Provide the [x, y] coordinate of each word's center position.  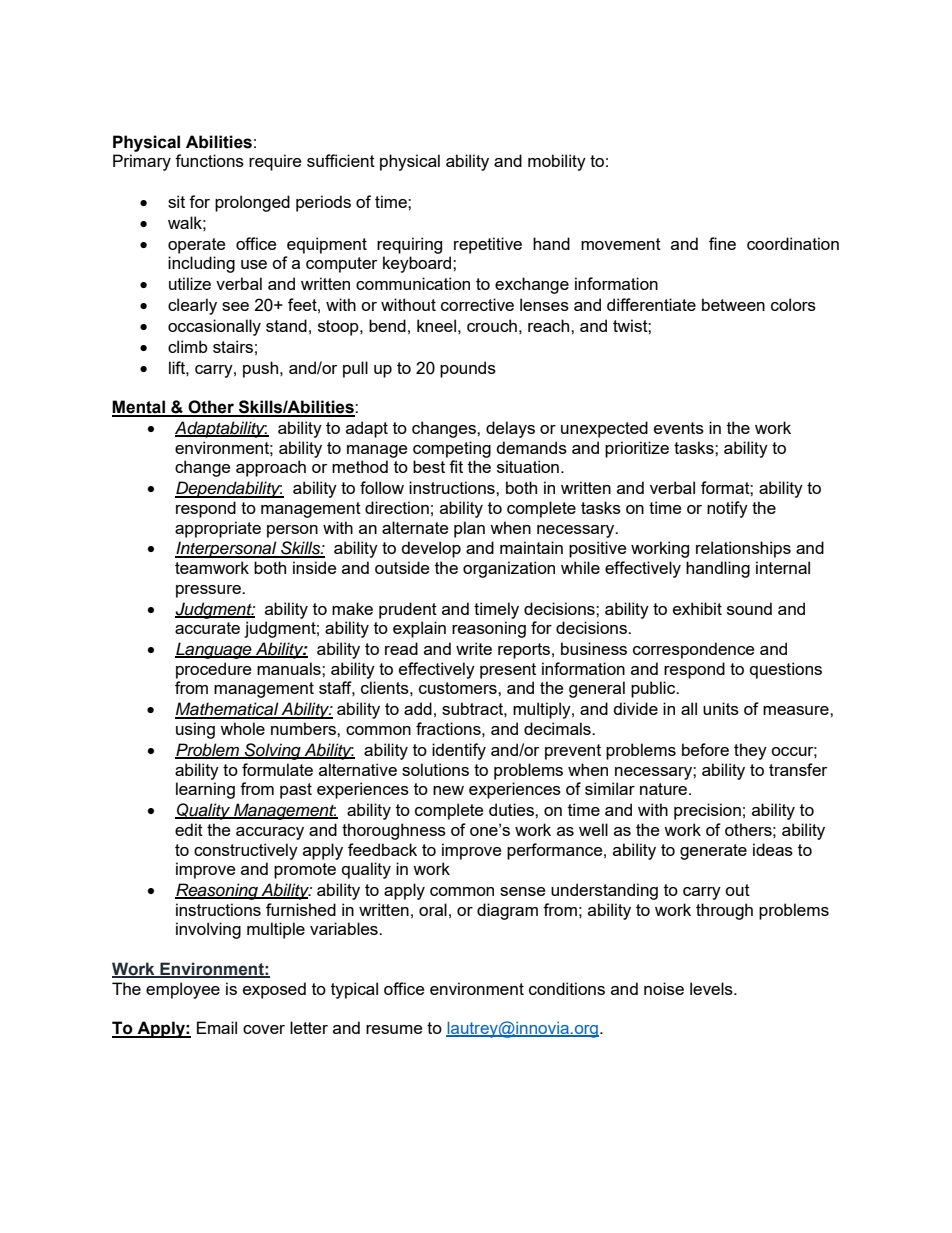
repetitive [488, 245]
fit [456, 466]
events [679, 428]
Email [217, 1027]
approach [271, 468]
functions [209, 160]
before [705, 749]
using [195, 730]
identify [459, 751]
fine [722, 243]
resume [394, 1029]
